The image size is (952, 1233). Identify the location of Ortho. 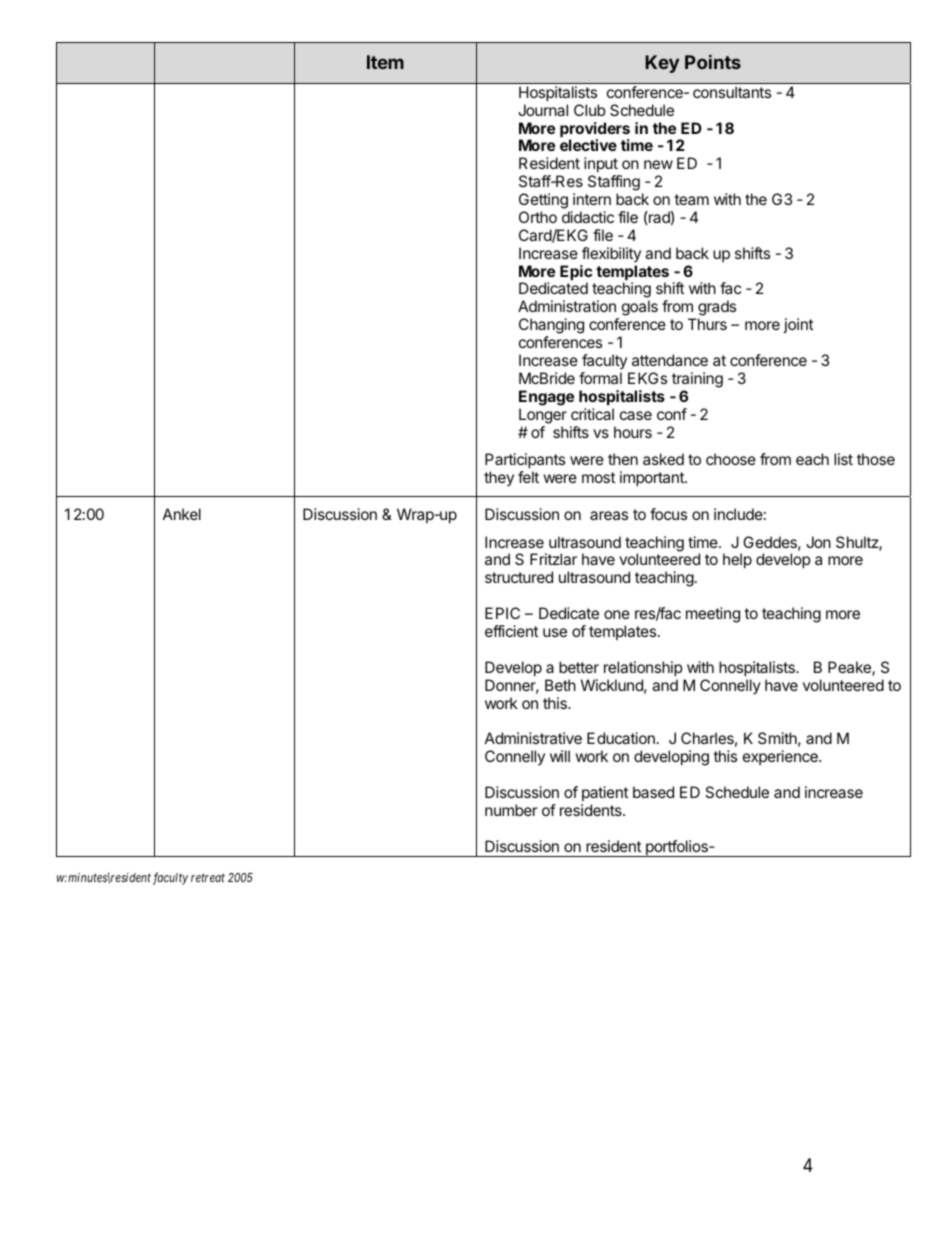
(538, 217).
